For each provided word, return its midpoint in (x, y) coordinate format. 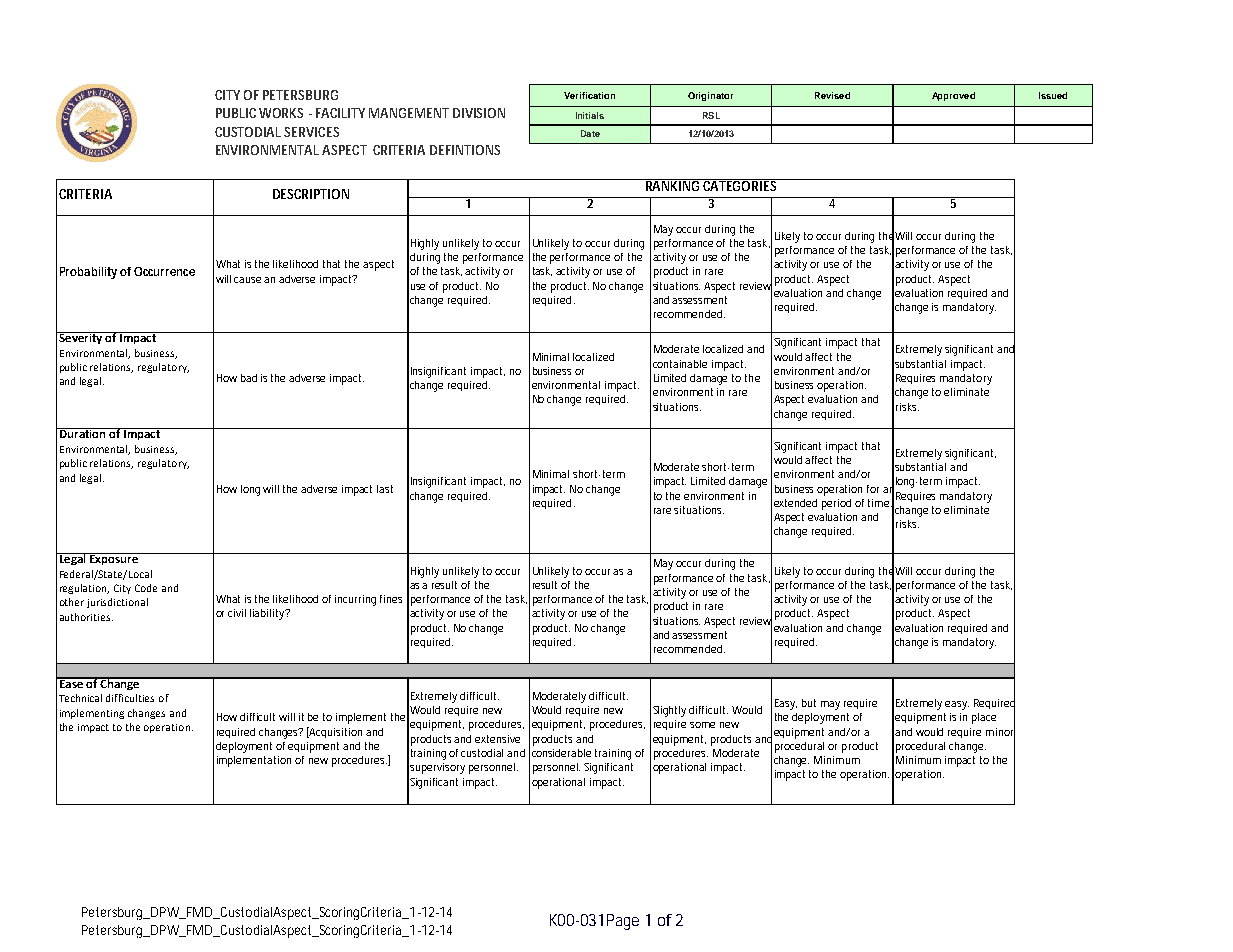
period (836, 504)
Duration (82, 433)
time (880, 503)
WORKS (281, 113)
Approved (953, 96)
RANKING (673, 185)
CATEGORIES (741, 185)
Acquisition (335, 732)
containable (680, 364)
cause (249, 280)
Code (146, 588)
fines (391, 599)
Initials (590, 115)
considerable (561, 753)
